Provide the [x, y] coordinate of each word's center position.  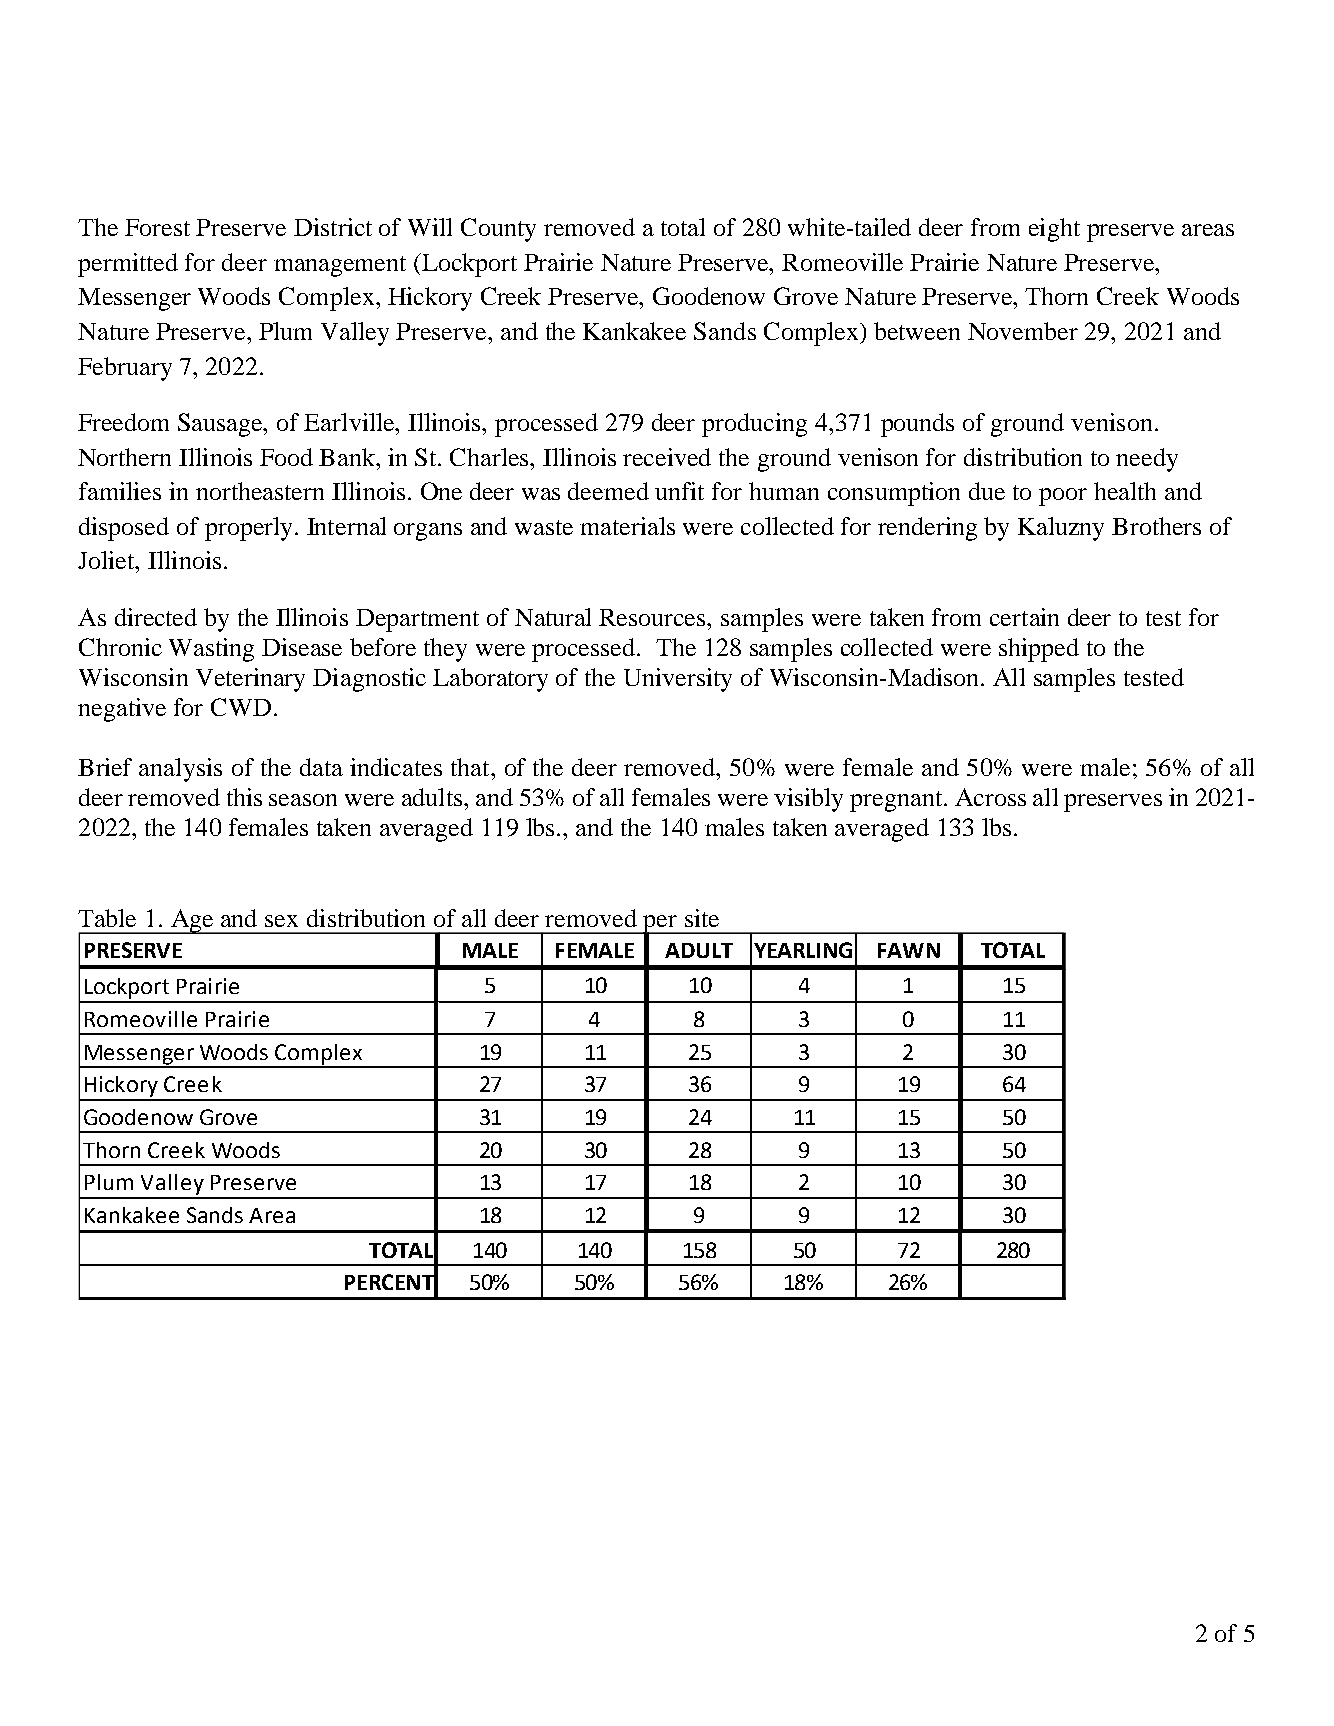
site [702, 918]
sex [281, 921]
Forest [157, 227]
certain [1024, 617]
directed [156, 617]
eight [1054, 230]
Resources [653, 617]
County [498, 230]
